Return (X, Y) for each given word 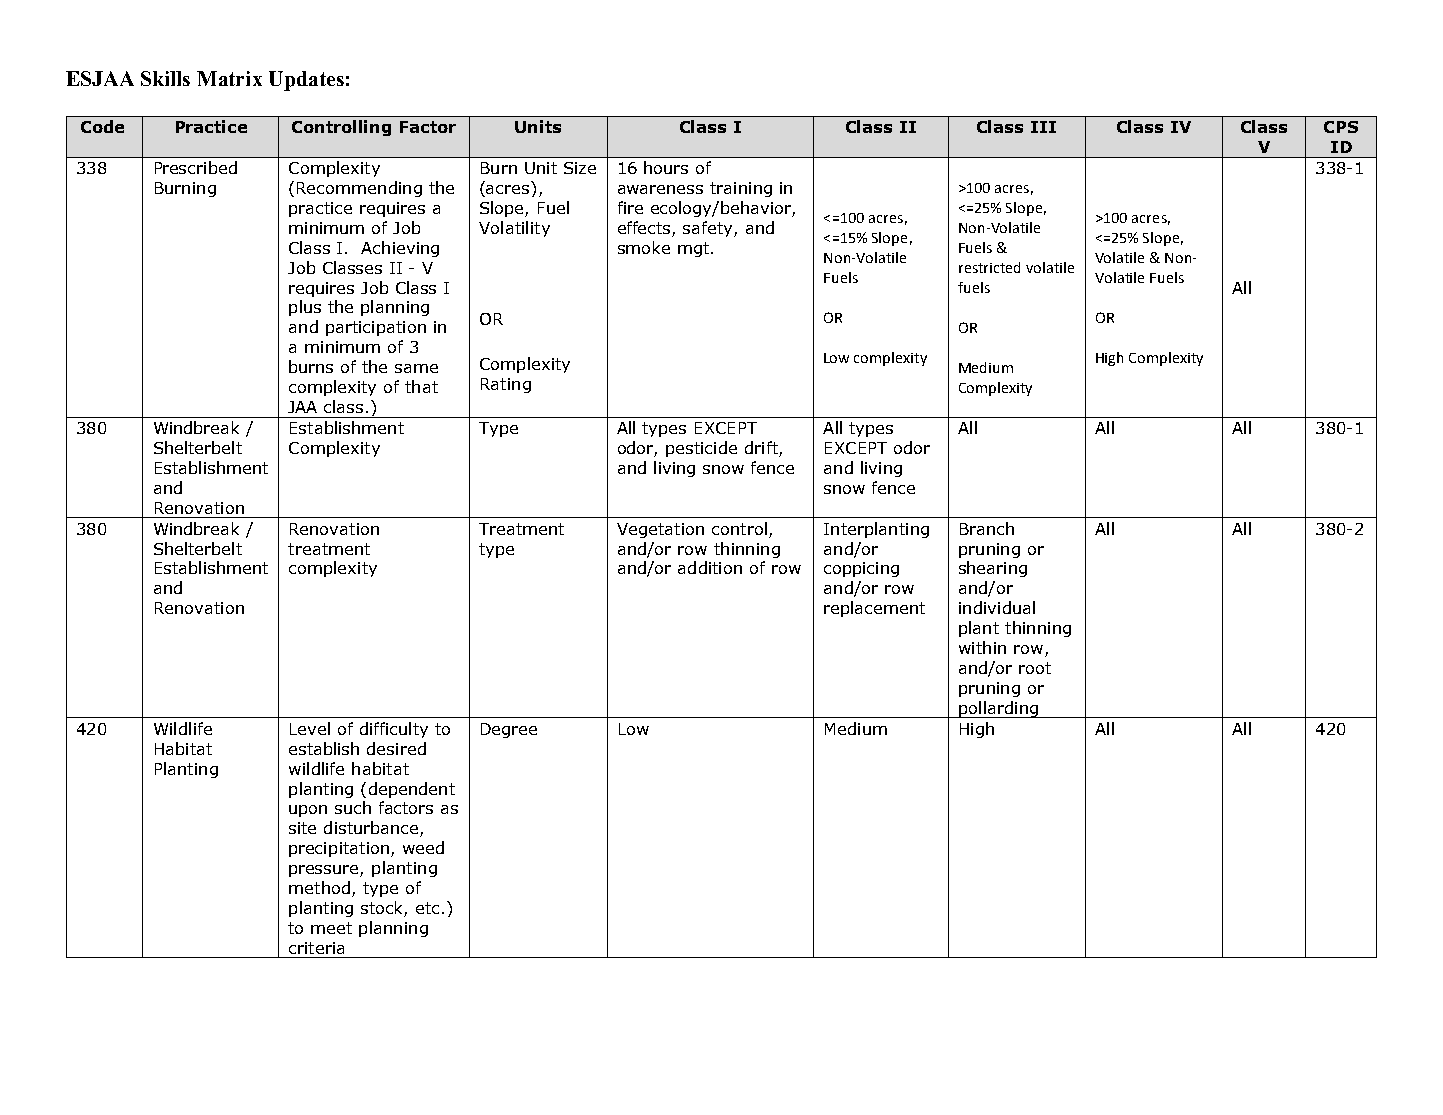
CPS (1341, 127)
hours (666, 167)
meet (331, 928)
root (1035, 668)
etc (427, 908)
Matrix (229, 78)
